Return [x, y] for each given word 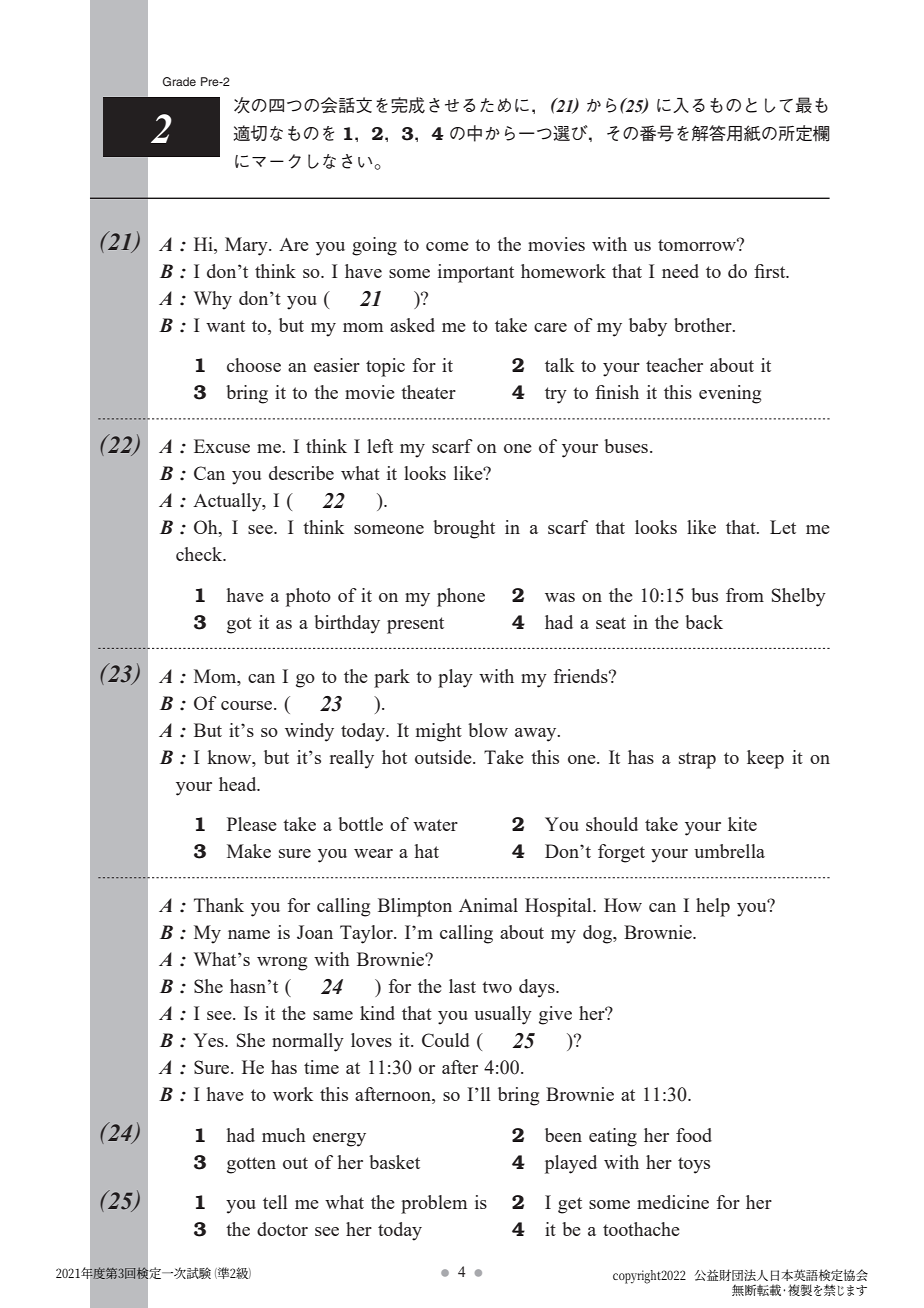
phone [461, 597]
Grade [179, 81]
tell [275, 1202]
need [680, 271]
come [447, 246]
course [248, 705]
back [704, 622]
